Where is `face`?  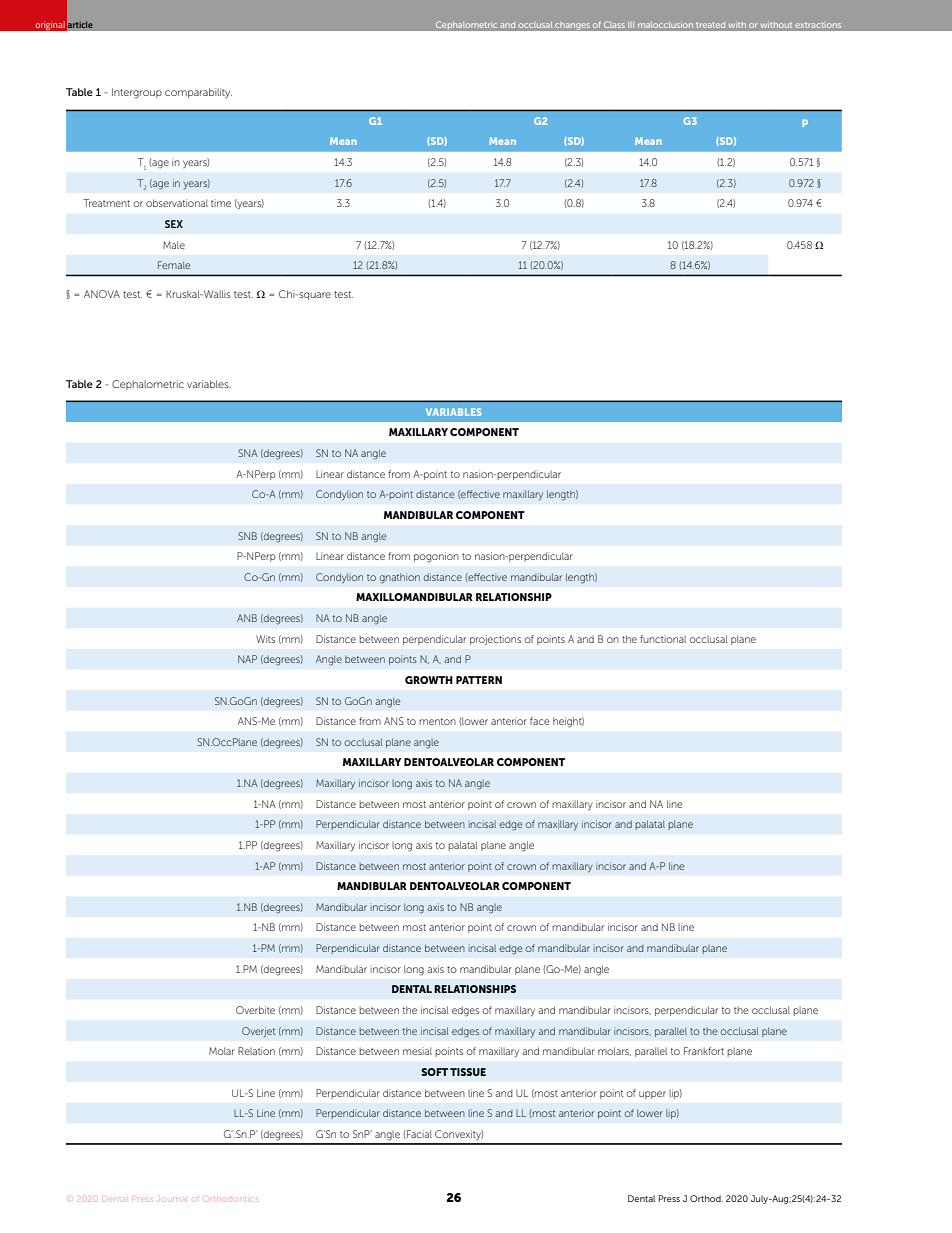 face is located at coordinates (540, 721).
